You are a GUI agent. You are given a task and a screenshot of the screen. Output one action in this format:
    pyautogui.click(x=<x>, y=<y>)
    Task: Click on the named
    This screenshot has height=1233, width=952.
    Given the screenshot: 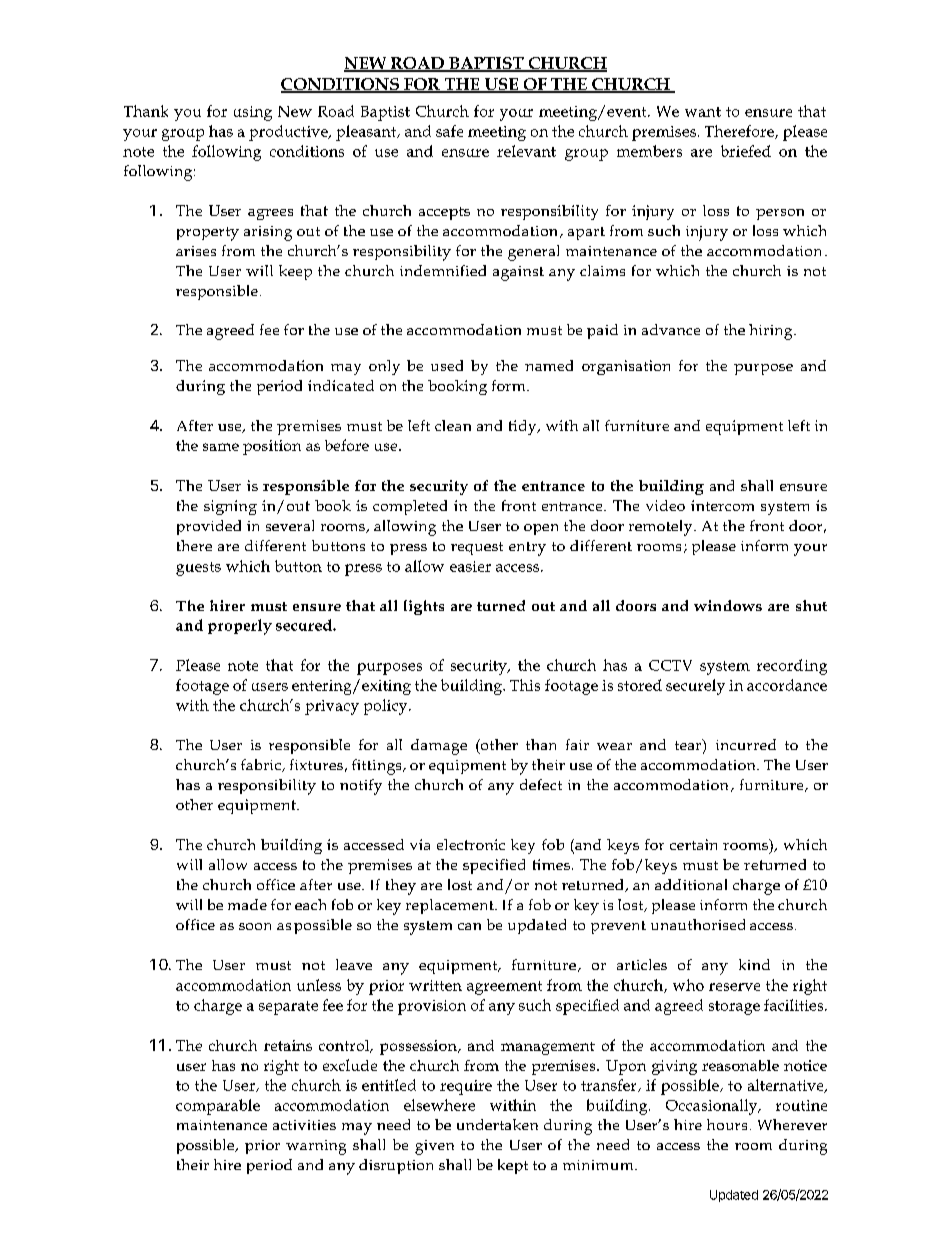 What is the action you would take?
    pyautogui.click(x=549, y=365)
